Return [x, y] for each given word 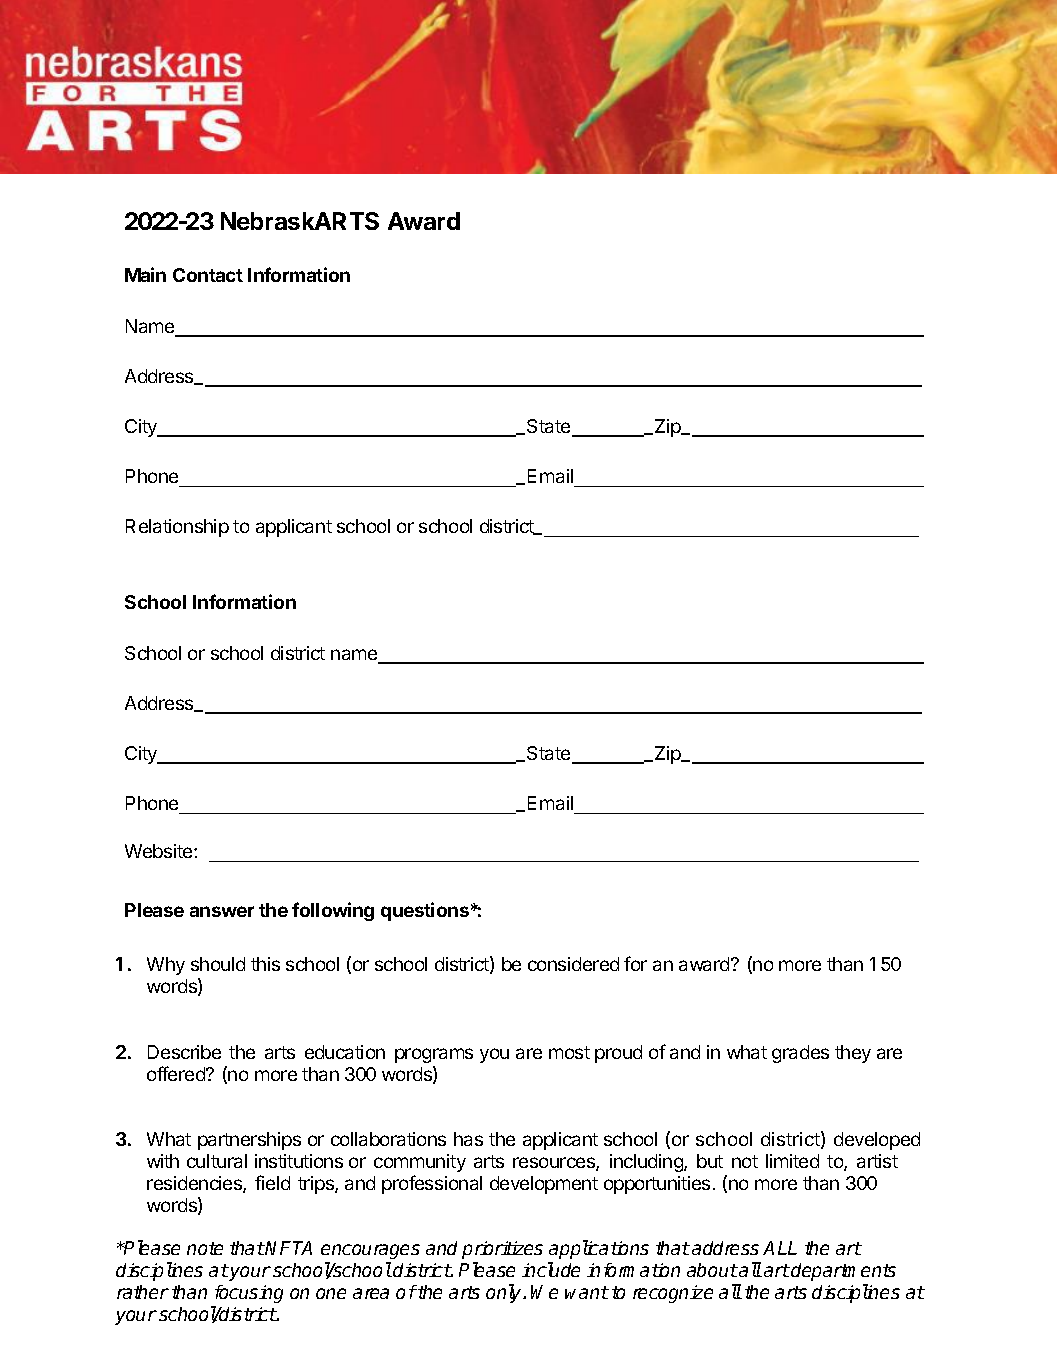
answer [222, 911]
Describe [184, 1052]
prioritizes [502, 1250]
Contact [208, 275]
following [333, 911]
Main [145, 274]
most [569, 1052]
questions [425, 911]
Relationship [177, 528]
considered [573, 964]
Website [160, 851]
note [205, 1248]
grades [800, 1054]
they [853, 1054]
